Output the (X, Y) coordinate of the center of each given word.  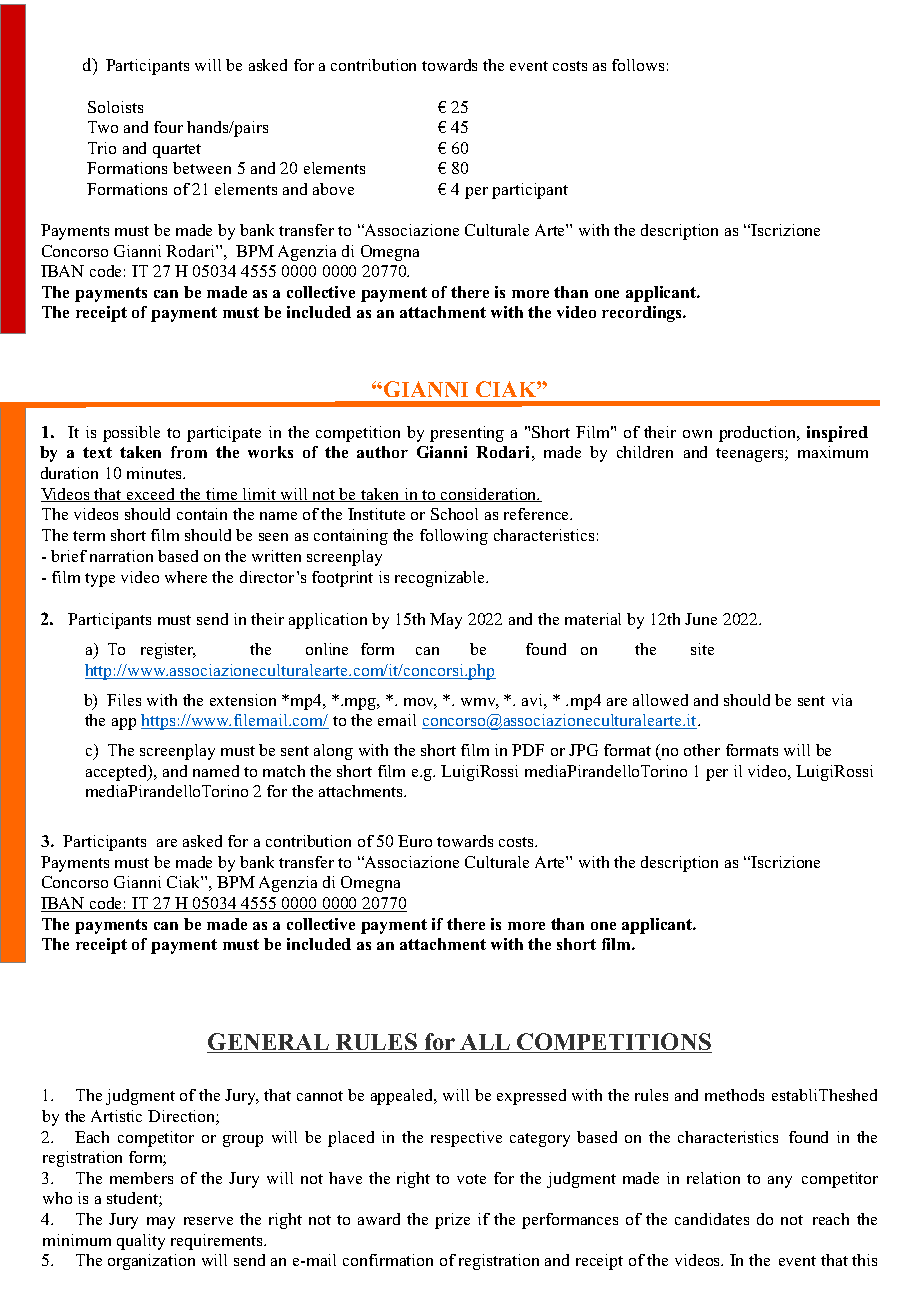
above (333, 189)
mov (420, 703)
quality (141, 1242)
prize (452, 1221)
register (168, 651)
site (702, 649)
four (168, 127)
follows (638, 65)
